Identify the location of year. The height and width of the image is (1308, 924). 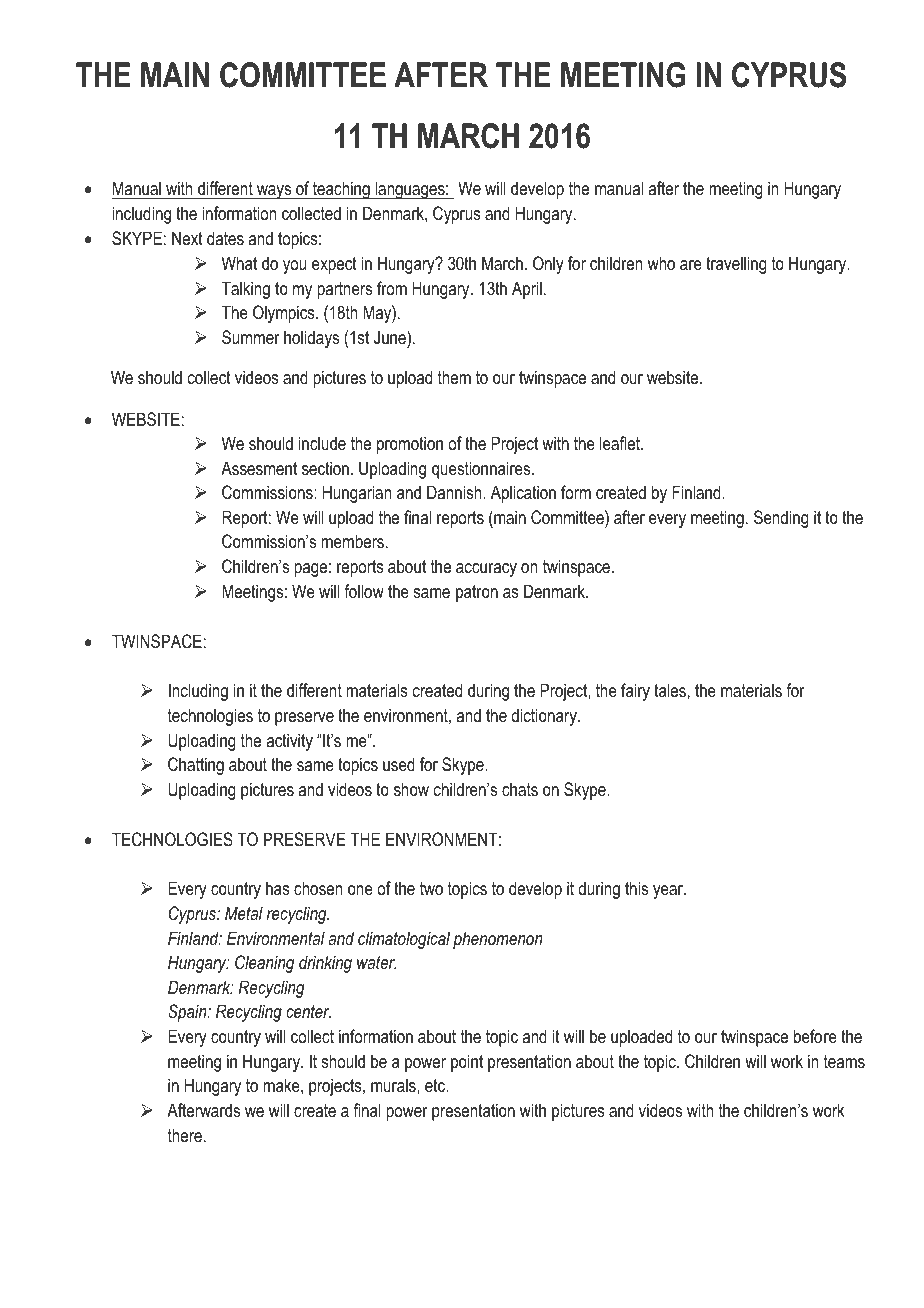
(669, 892).
